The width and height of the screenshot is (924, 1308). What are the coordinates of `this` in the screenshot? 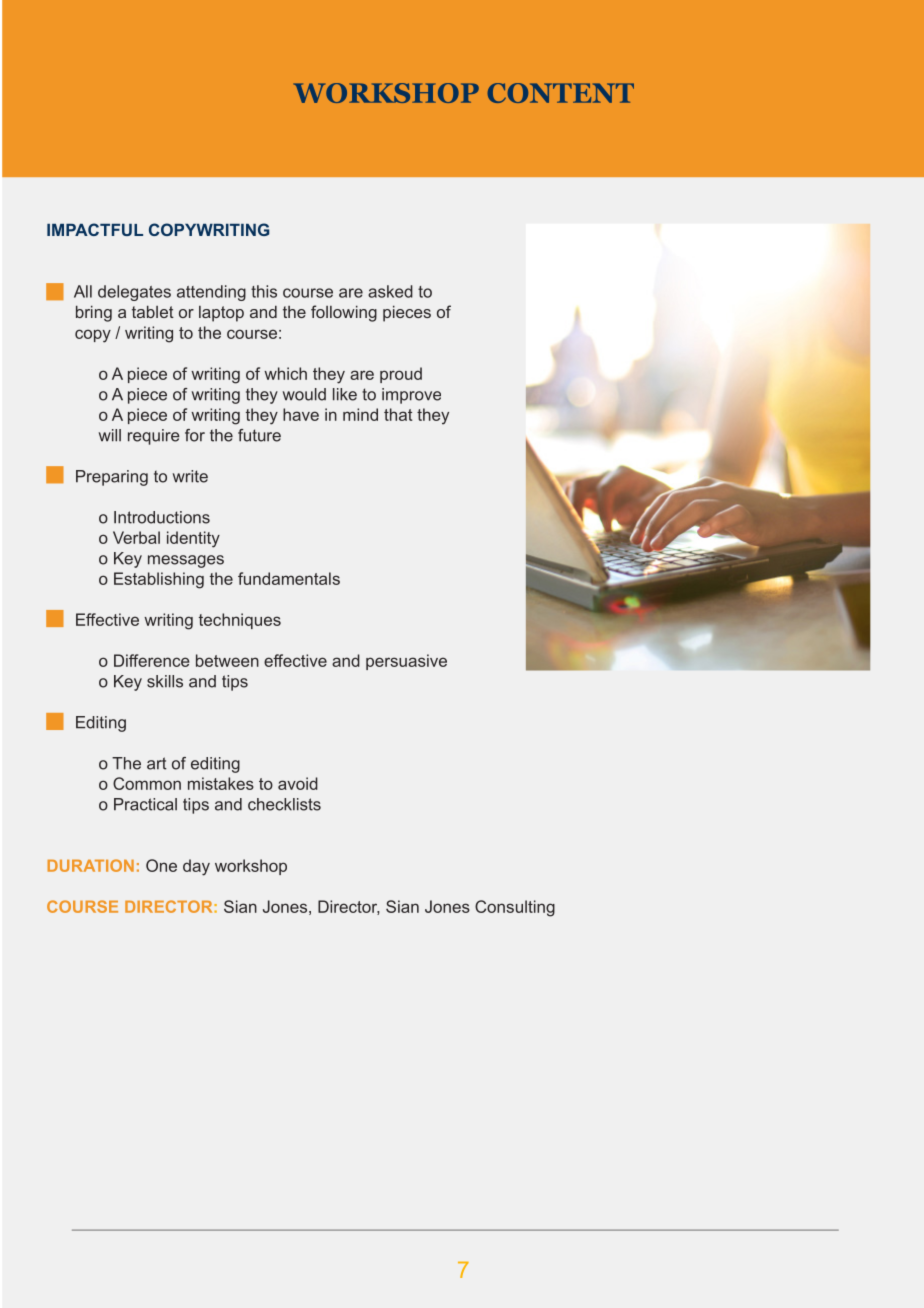 It's located at (264, 291).
